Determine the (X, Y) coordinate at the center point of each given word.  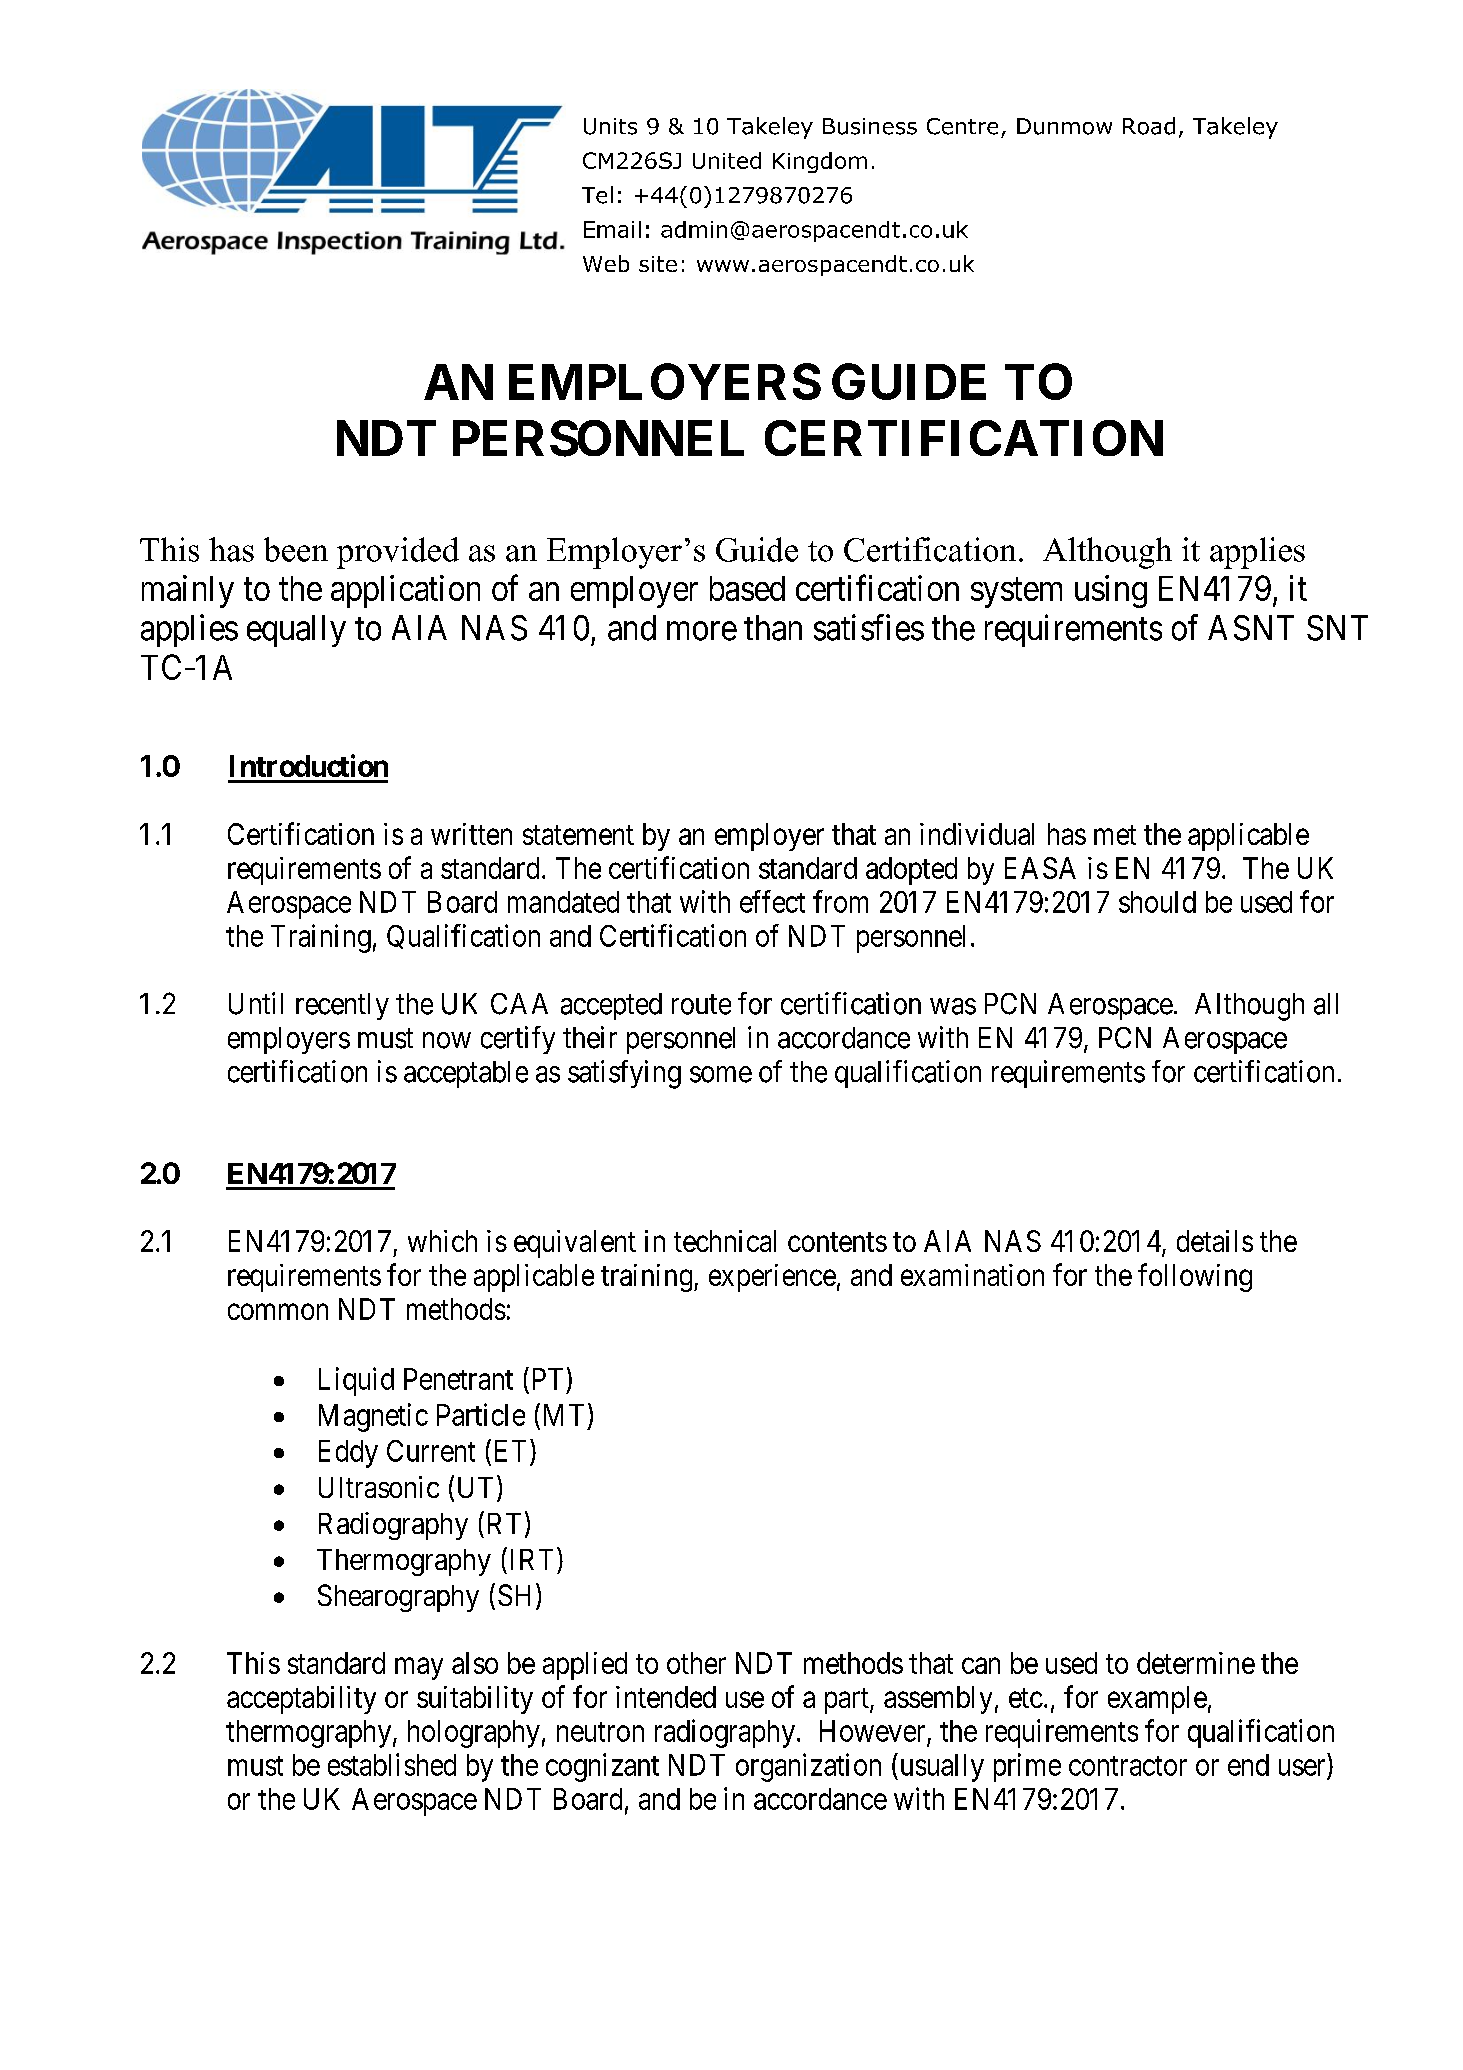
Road (1149, 126)
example (1157, 1700)
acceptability (301, 1700)
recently (342, 1006)
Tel (597, 195)
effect (772, 901)
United (727, 160)
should (1157, 902)
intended (666, 1697)
